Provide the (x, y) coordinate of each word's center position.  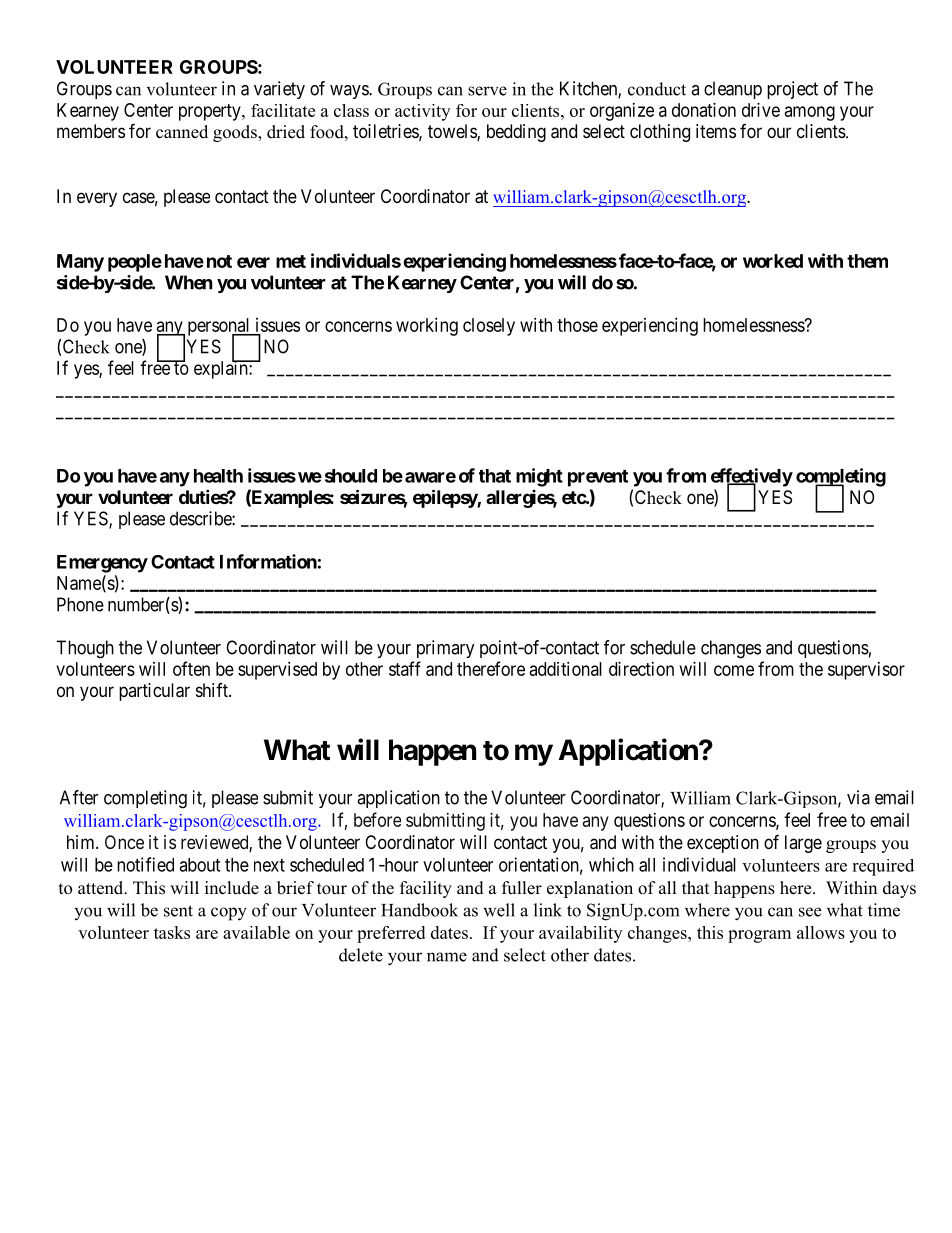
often (191, 668)
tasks (172, 932)
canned (182, 132)
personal (220, 328)
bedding (516, 133)
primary (446, 649)
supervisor (866, 671)
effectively (752, 478)
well (499, 910)
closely (489, 327)
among (810, 113)
